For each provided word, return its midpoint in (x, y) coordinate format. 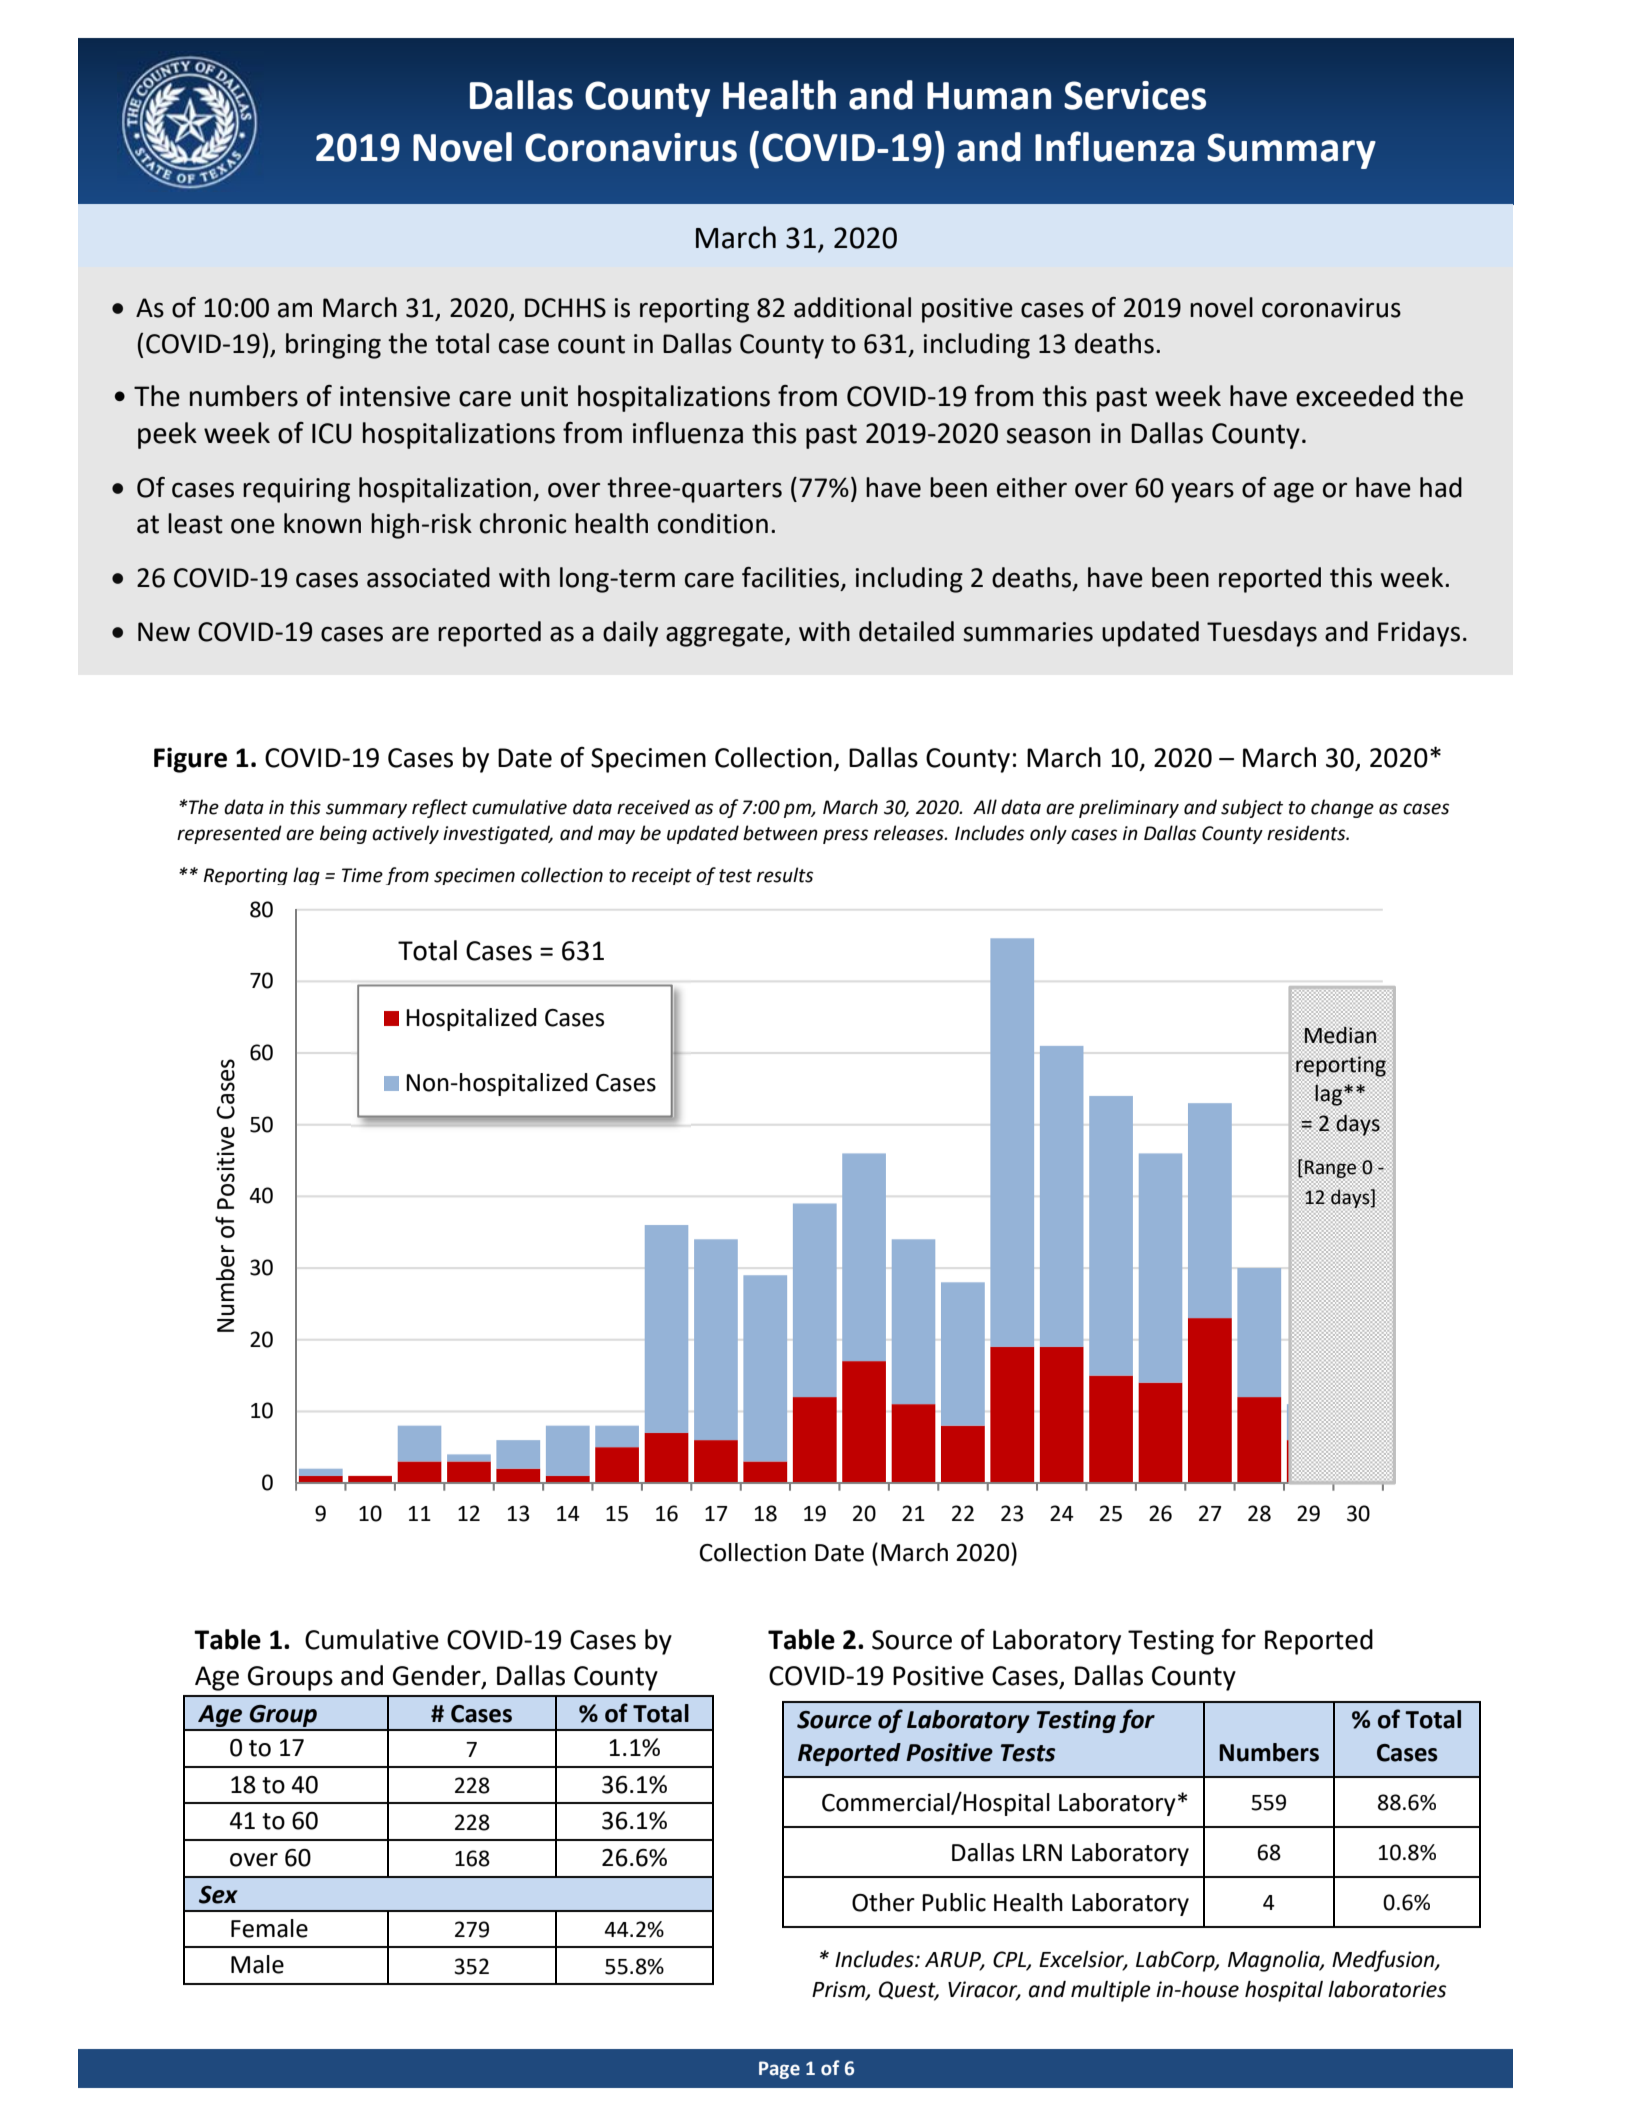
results (785, 875)
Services (1135, 95)
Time (362, 875)
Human (989, 96)
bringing (333, 346)
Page (779, 2070)
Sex (218, 1895)
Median (1341, 1035)
